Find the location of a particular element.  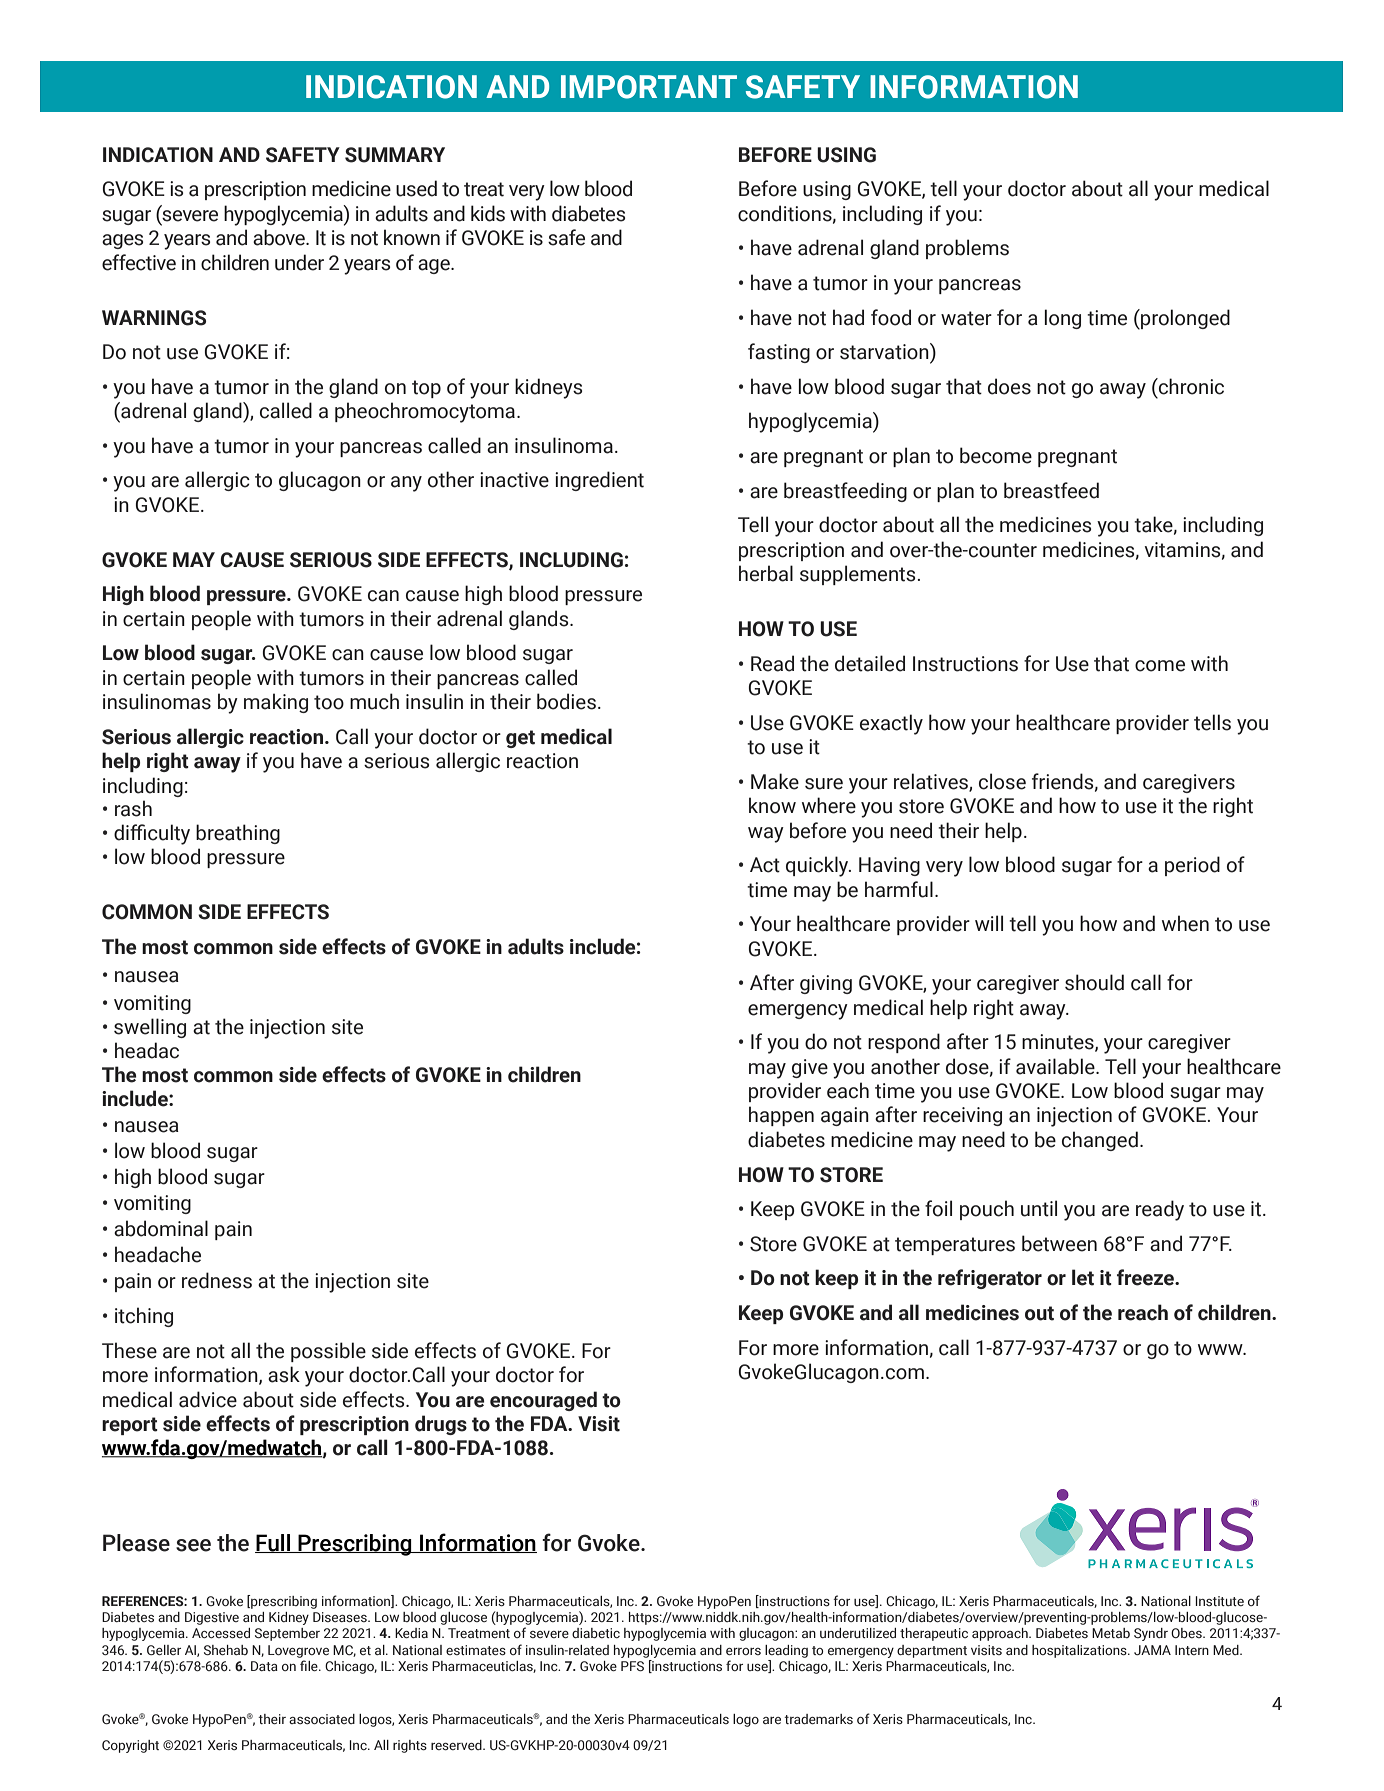

abdominal is located at coordinates (161, 1228).
